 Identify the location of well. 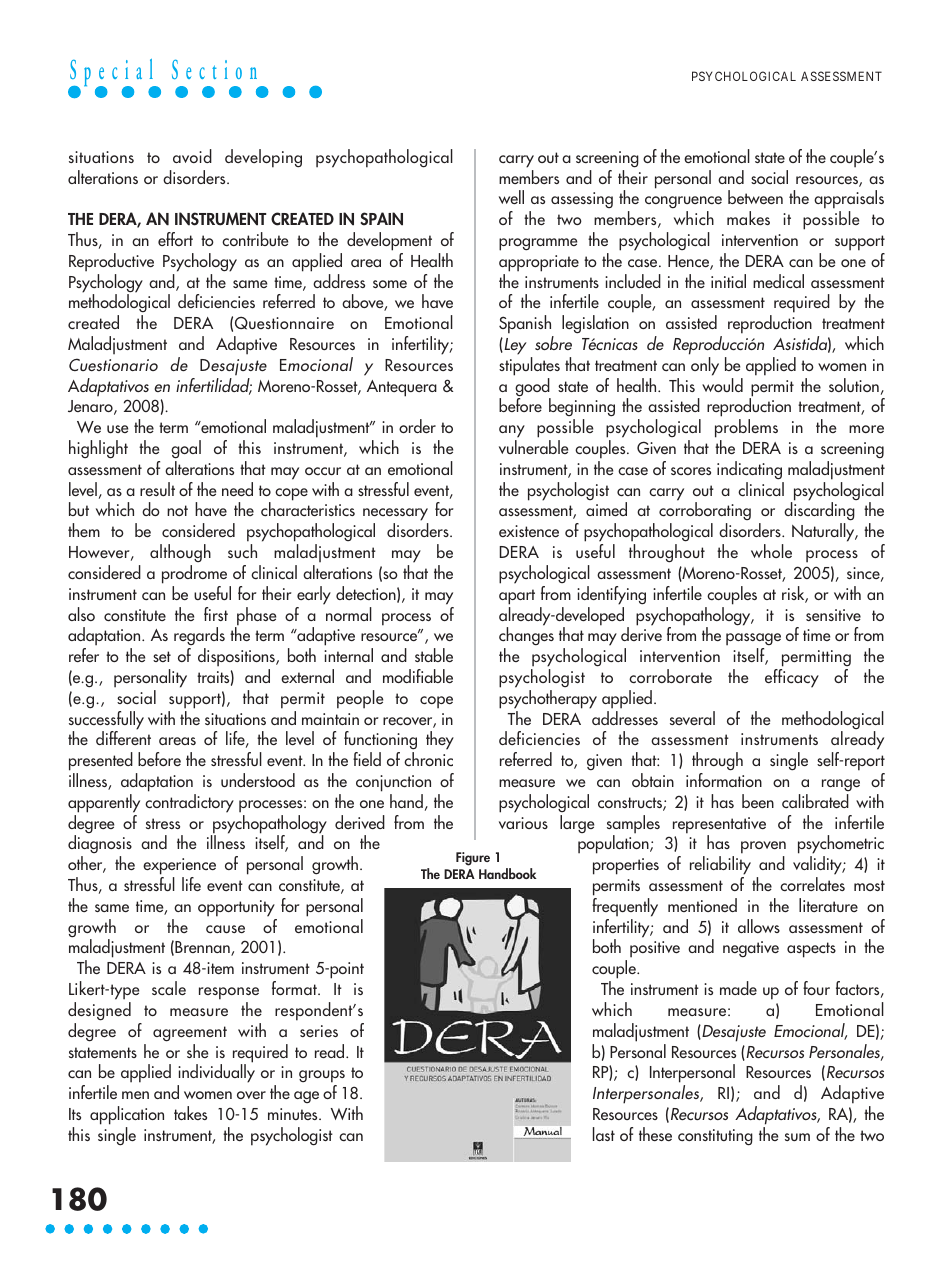
(511, 197).
